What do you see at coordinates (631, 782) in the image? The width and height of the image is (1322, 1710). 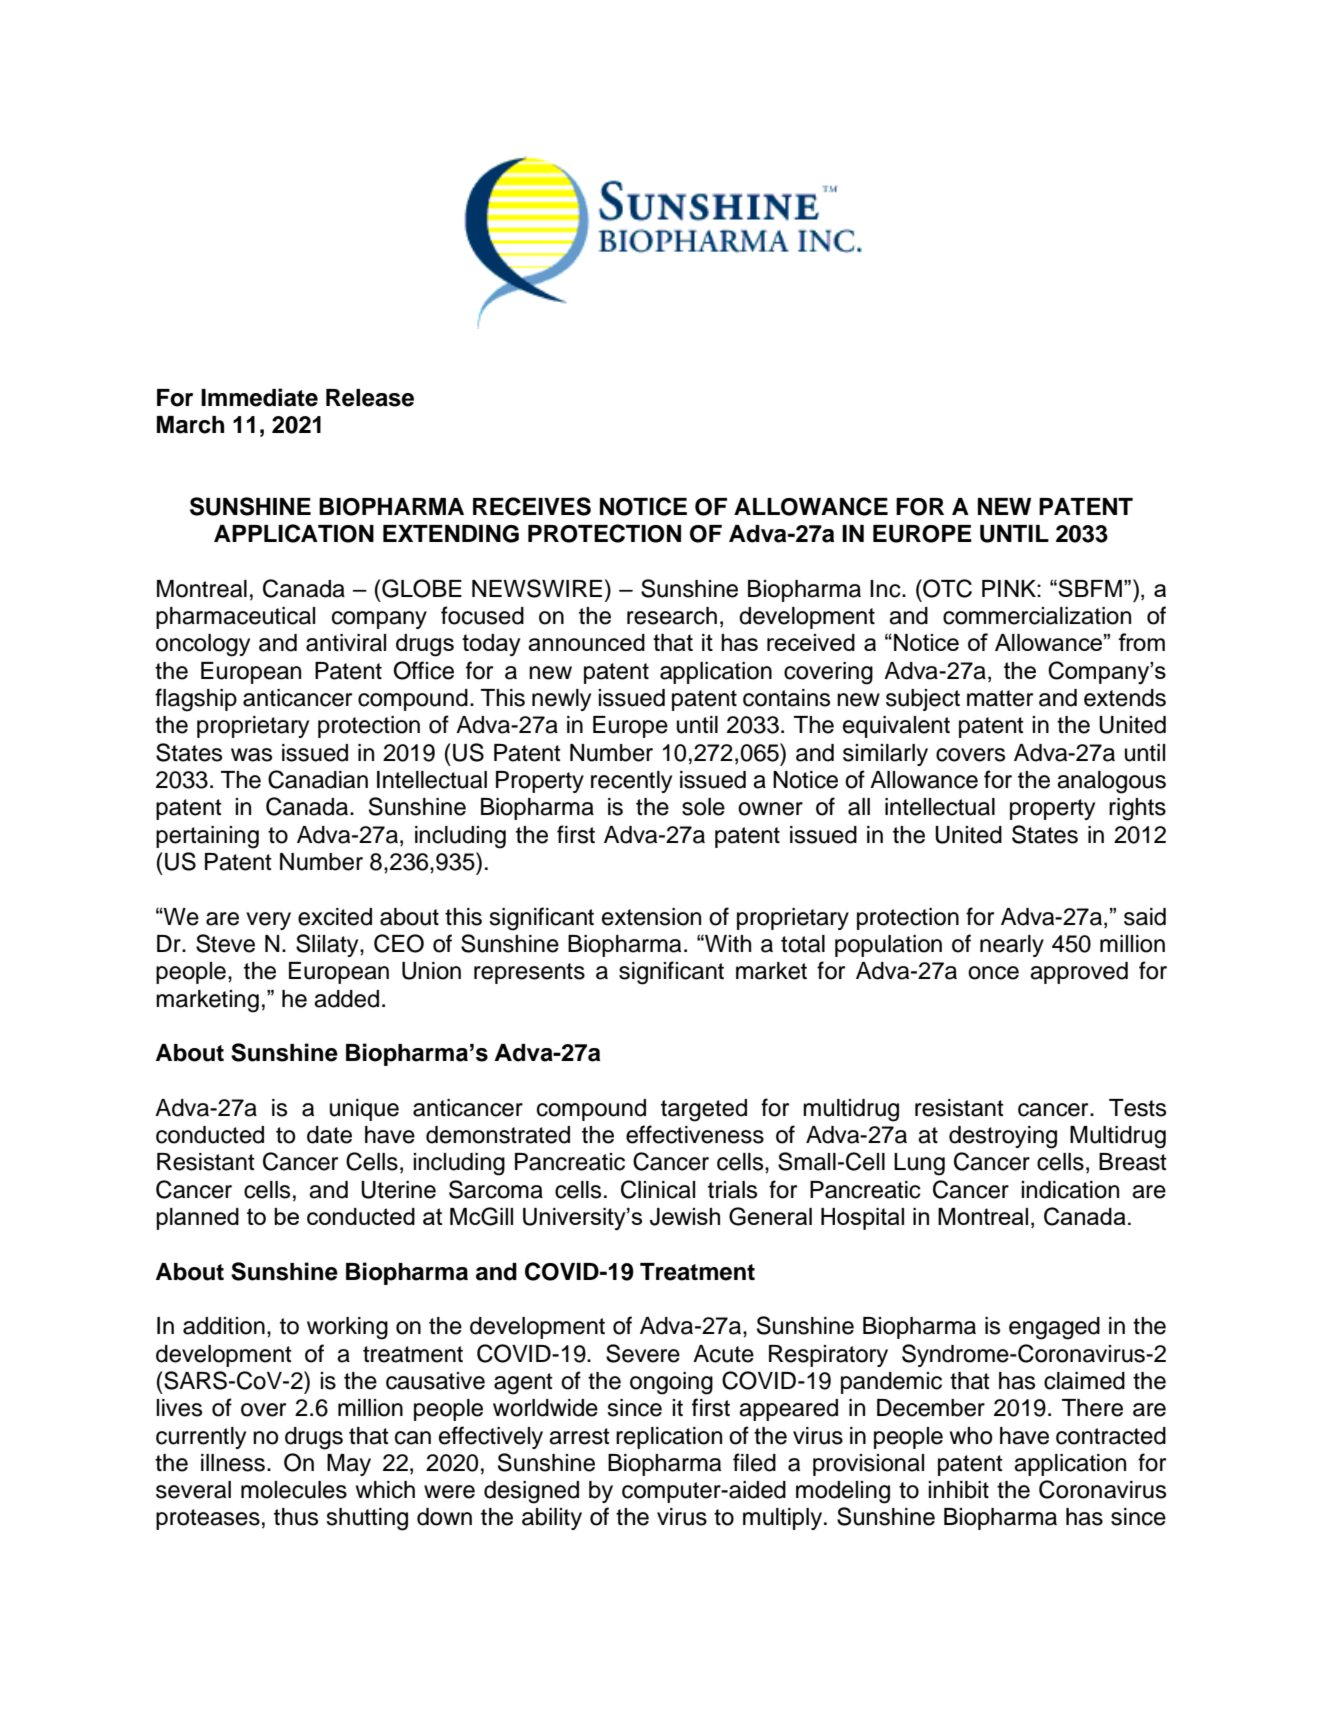 I see `recently` at bounding box center [631, 782].
